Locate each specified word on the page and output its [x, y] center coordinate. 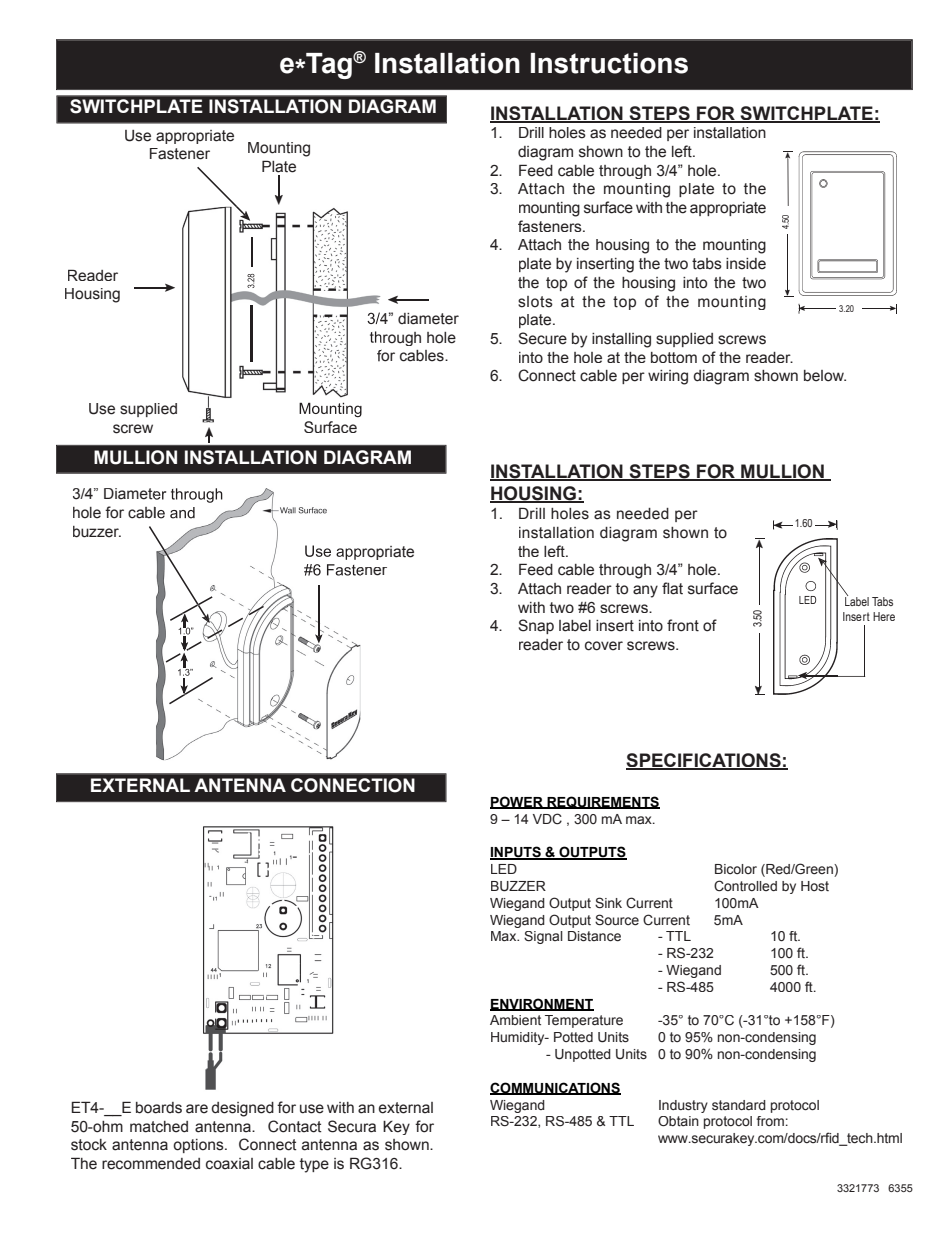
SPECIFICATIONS [704, 761]
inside [746, 264]
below [825, 376]
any [645, 591]
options [199, 1146]
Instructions [609, 63]
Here [884, 616]
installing [621, 340]
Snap [536, 626]
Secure [542, 338]
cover [604, 646]
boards [159, 1108]
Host [815, 886]
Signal [543, 937]
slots [535, 302]
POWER [517, 802]
